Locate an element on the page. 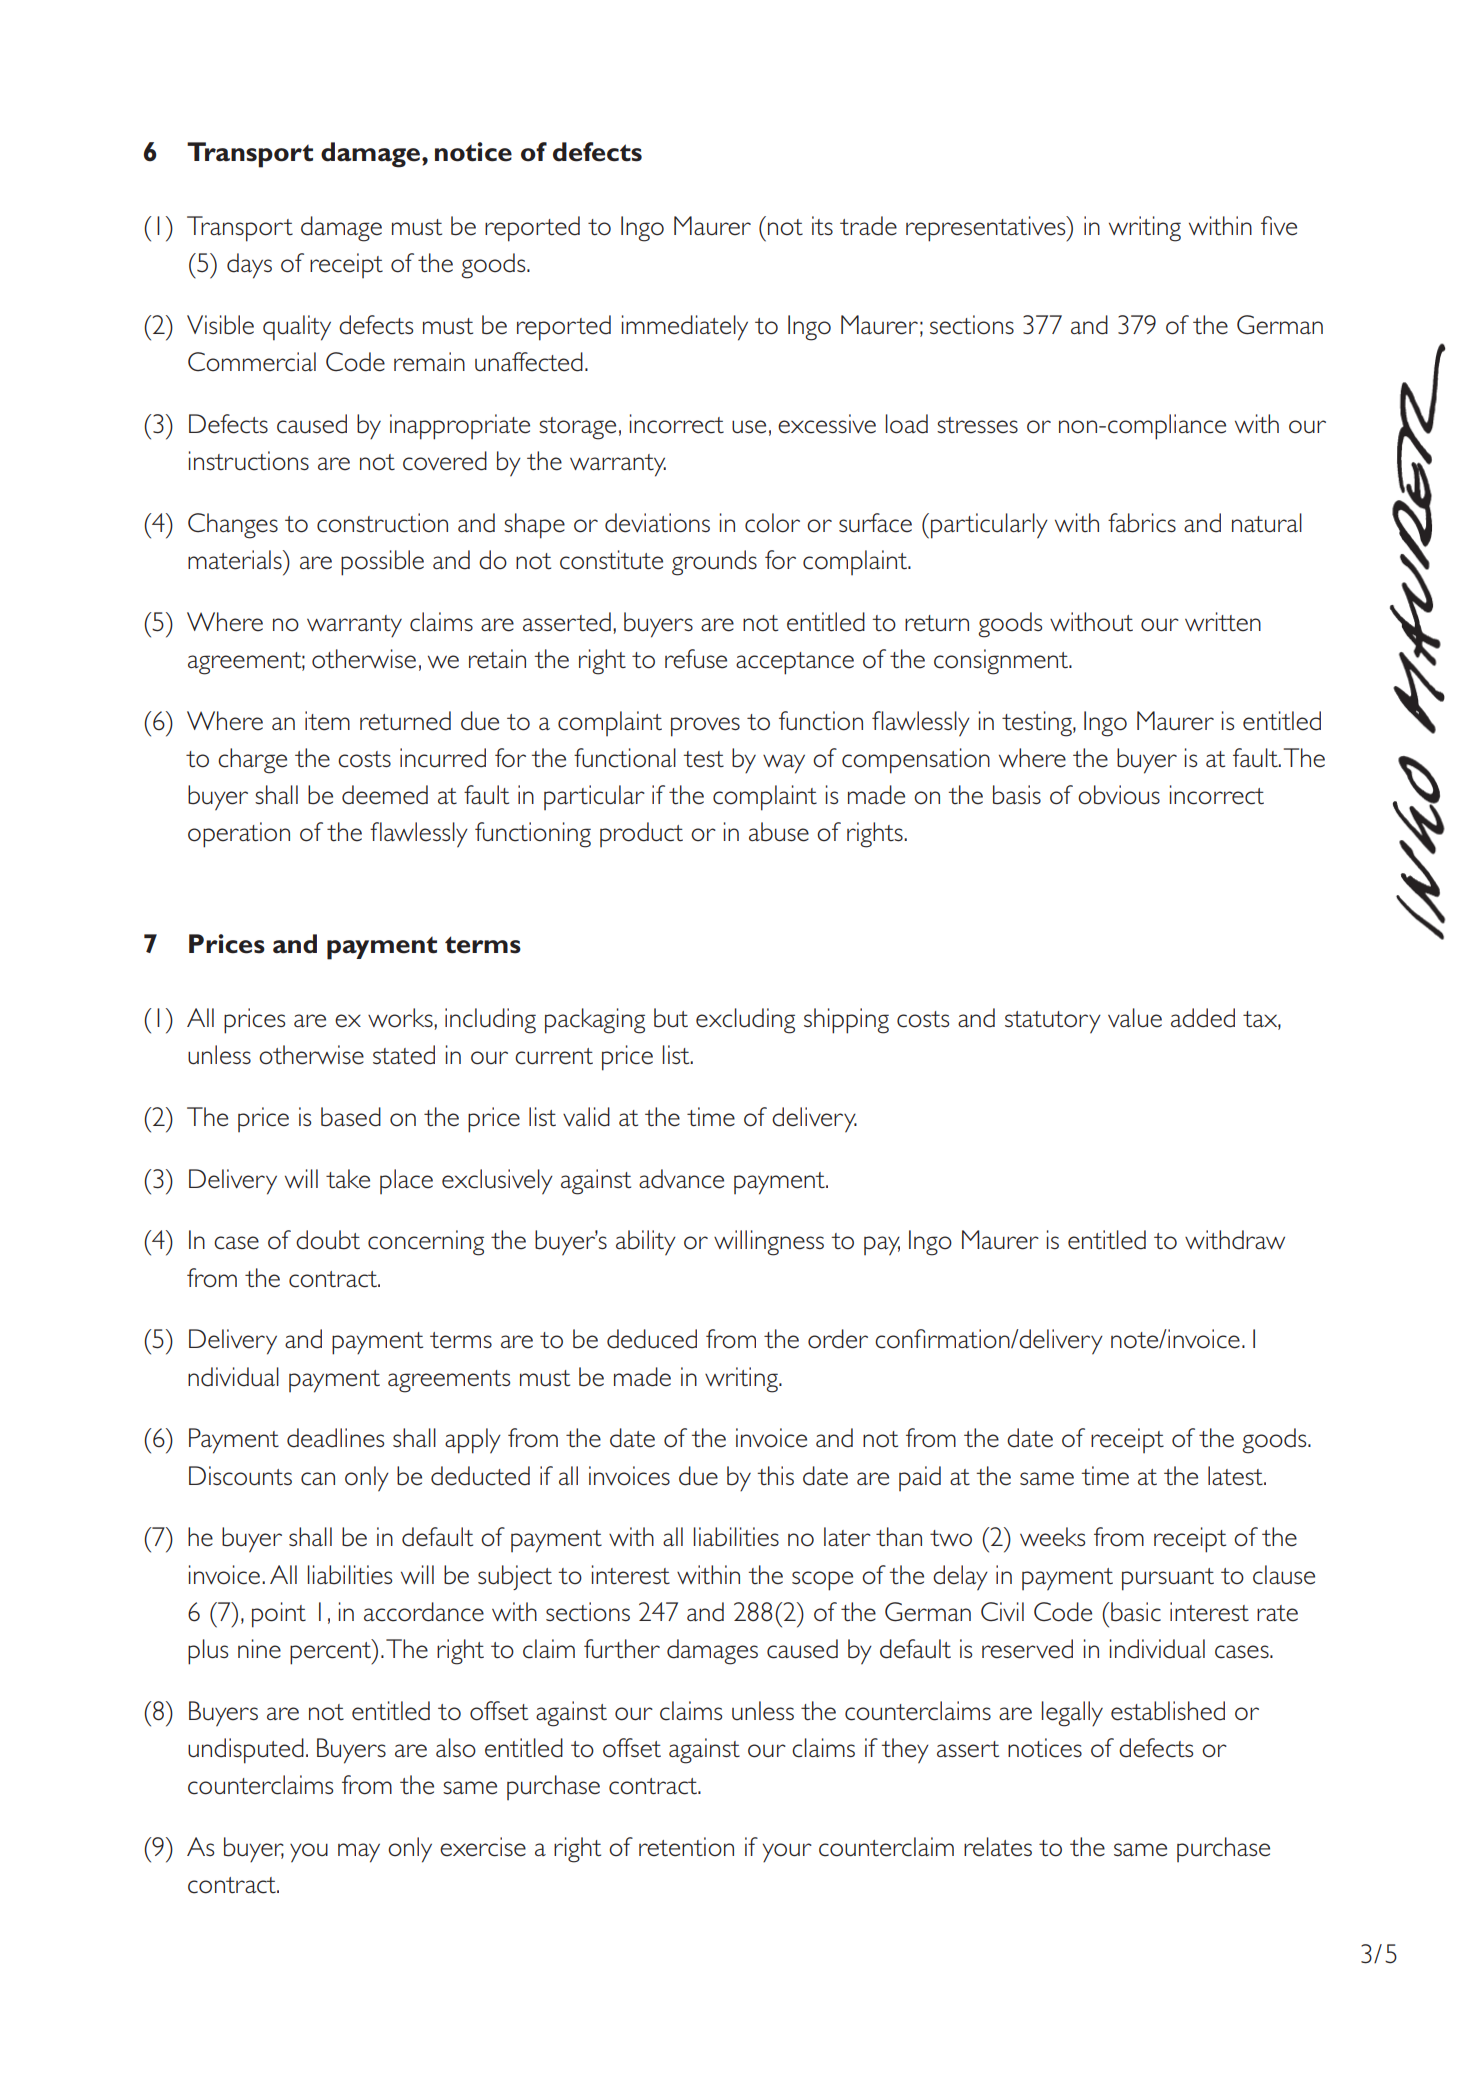  five is located at coordinates (1279, 226).
